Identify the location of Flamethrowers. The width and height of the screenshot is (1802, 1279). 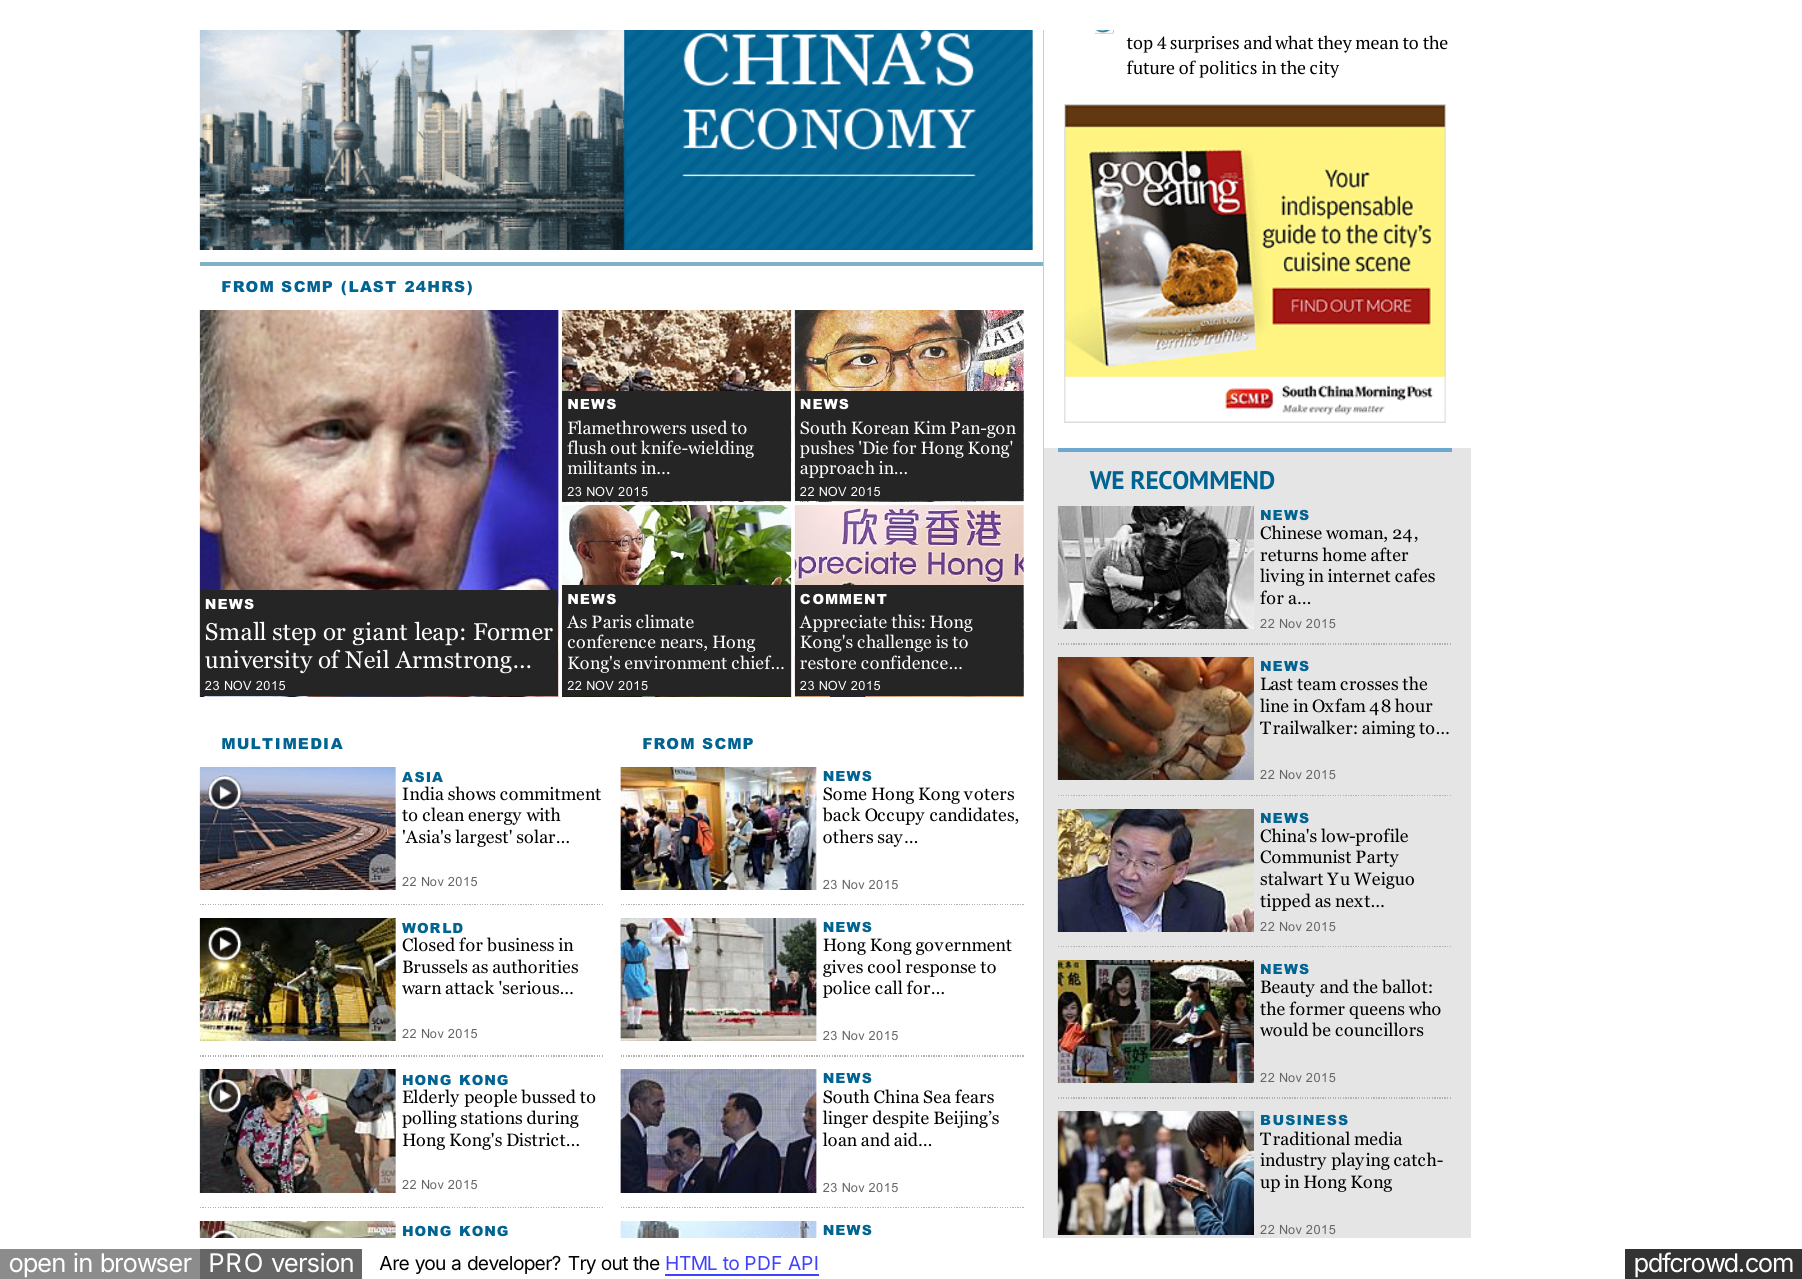
(627, 427).
